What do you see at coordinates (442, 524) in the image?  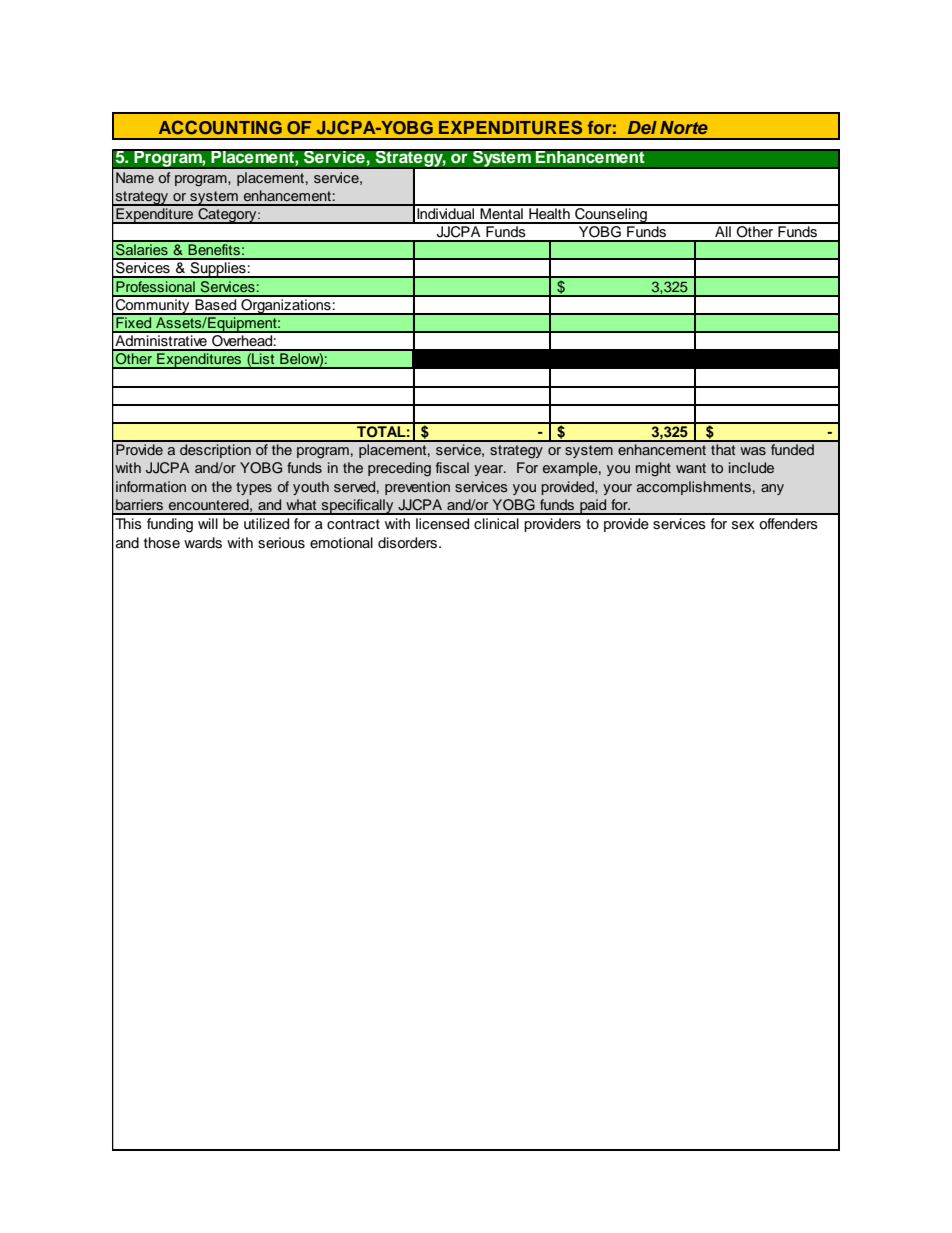 I see `licensed` at bounding box center [442, 524].
